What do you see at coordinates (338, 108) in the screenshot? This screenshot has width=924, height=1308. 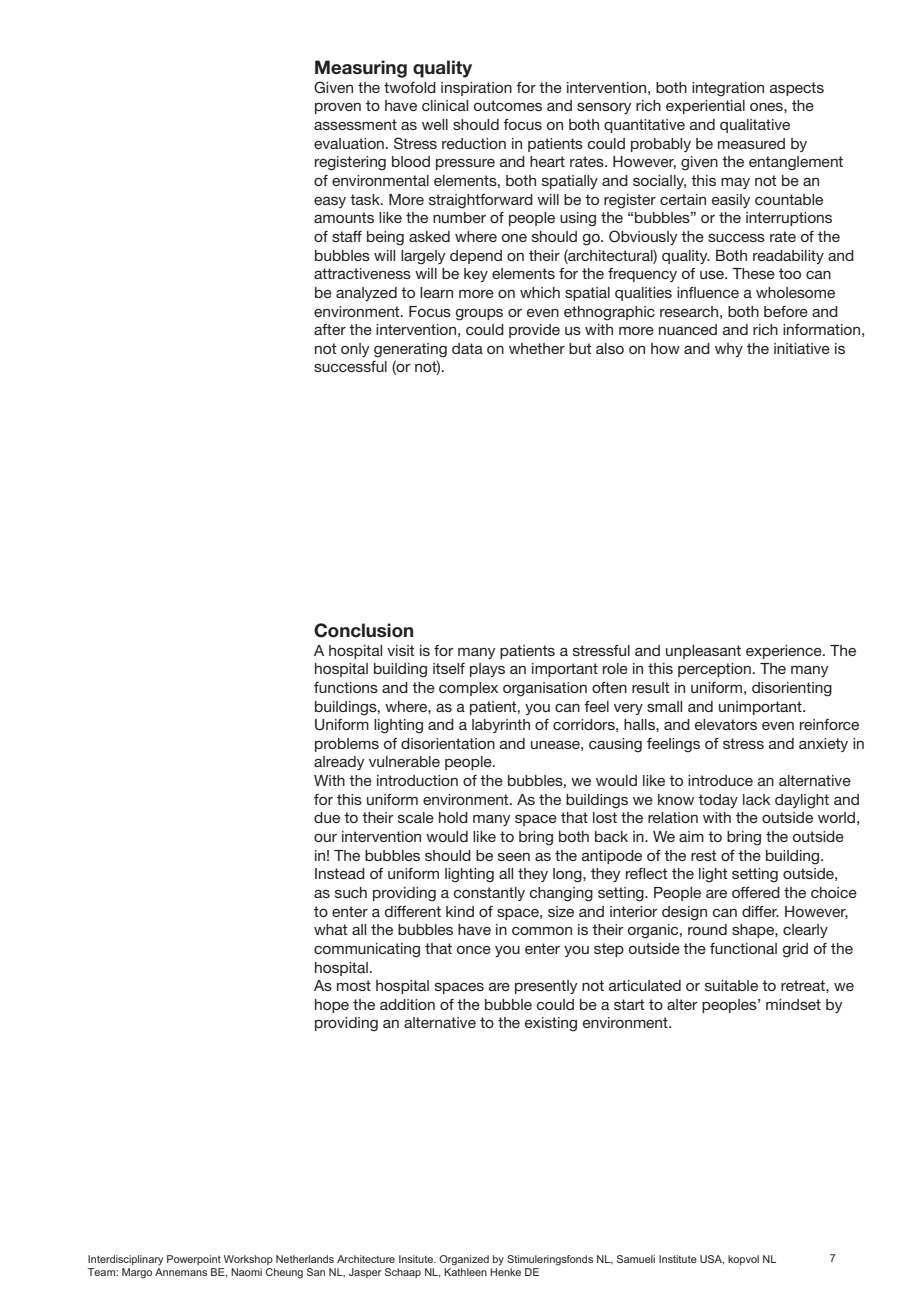 I see `proven` at bounding box center [338, 108].
